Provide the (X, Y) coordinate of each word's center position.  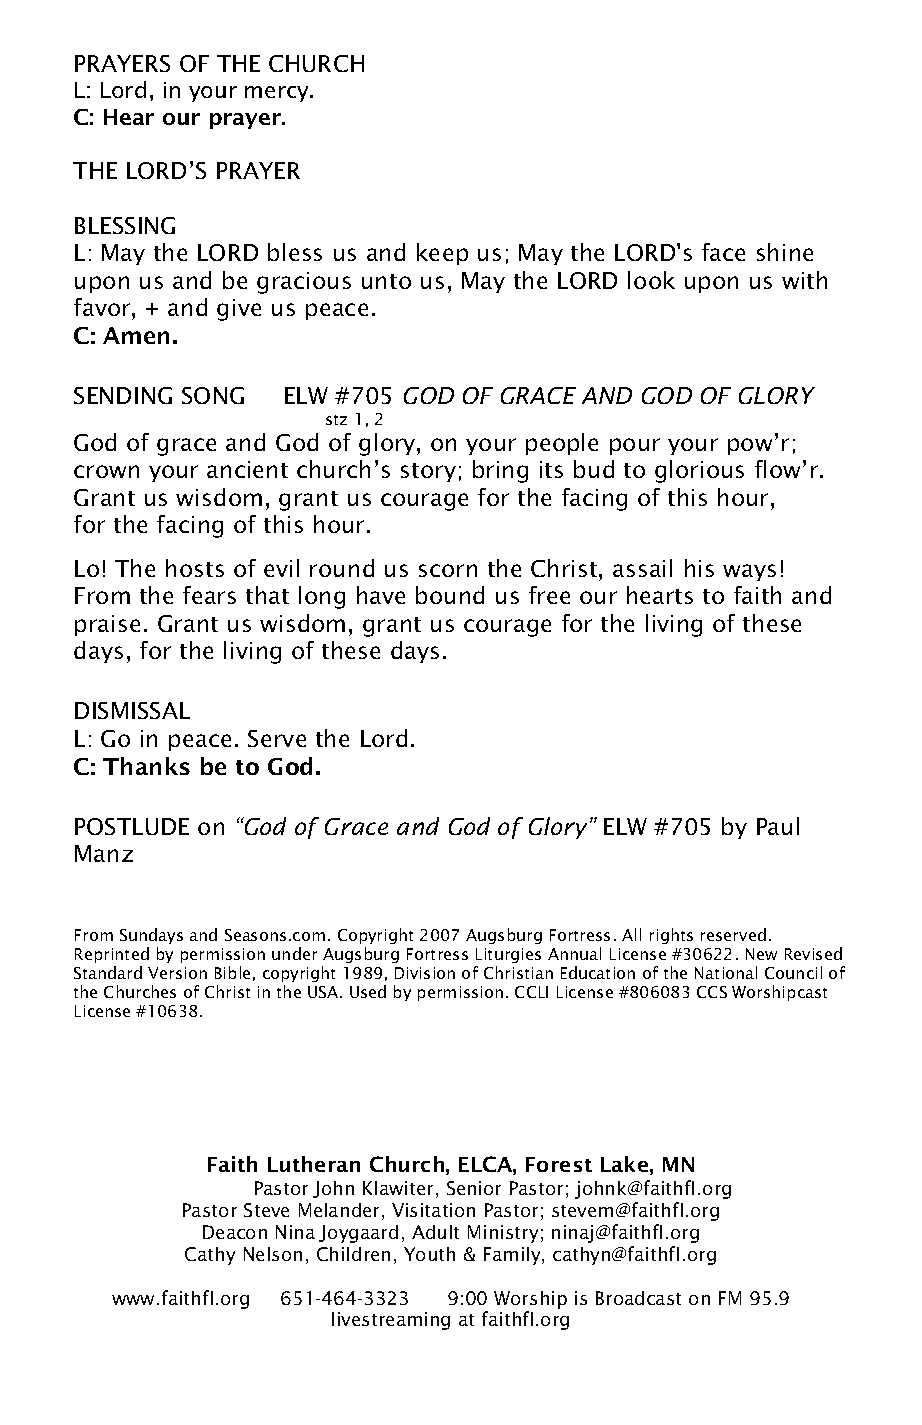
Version (177, 973)
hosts (195, 568)
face (723, 252)
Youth (429, 1254)
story (428, 472)
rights (671, 936)
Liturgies (508, 955)
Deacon (235, 1232)
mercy (278, 94)
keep (442, 254)
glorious (699, 471)
